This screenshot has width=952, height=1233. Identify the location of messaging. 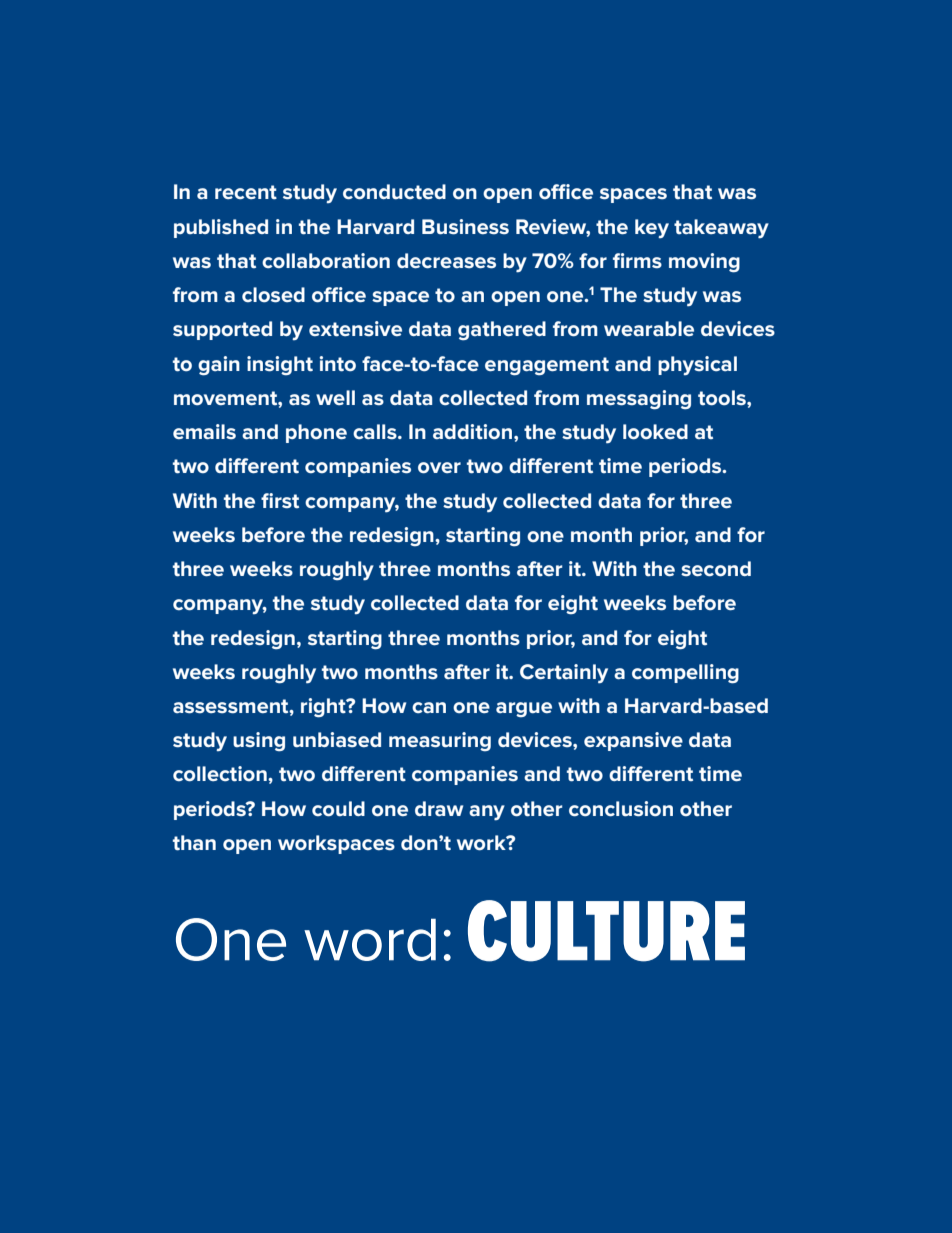
(639, 400).
